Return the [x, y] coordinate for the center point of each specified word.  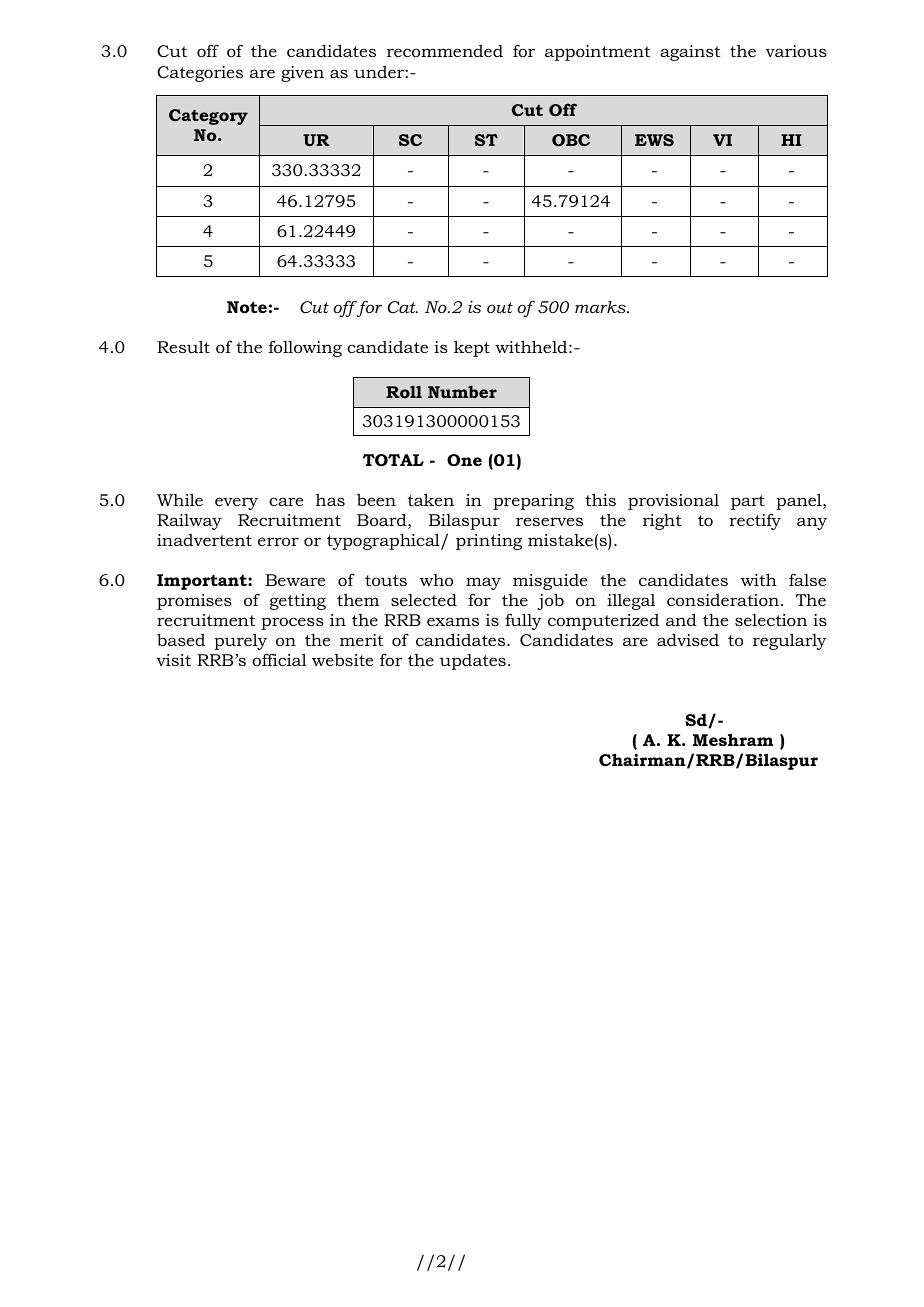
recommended [445, 51]
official [279, 659]
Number [462, 391]
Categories [200, 74]
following [305, 348]
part [748, 502]
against [690, 53]
